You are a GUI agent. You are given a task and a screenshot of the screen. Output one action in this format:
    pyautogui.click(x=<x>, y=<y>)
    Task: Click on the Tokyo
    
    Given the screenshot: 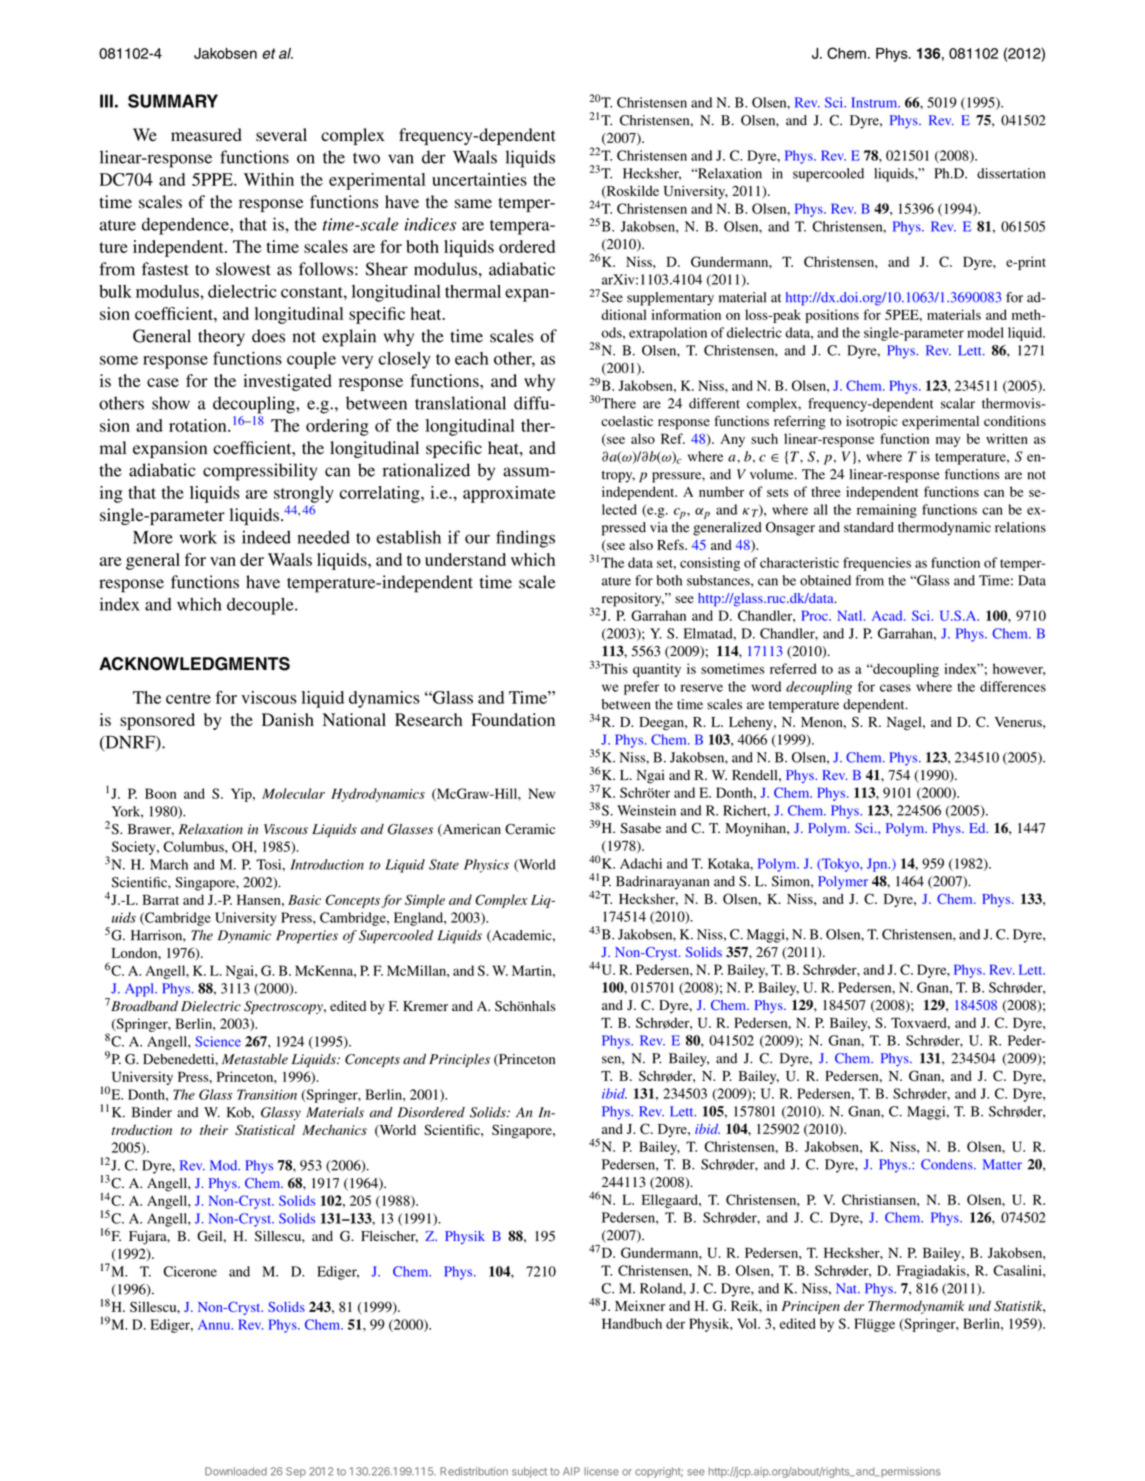 What is the action you would take?
    pyautogui.click(x=840, y=865)
